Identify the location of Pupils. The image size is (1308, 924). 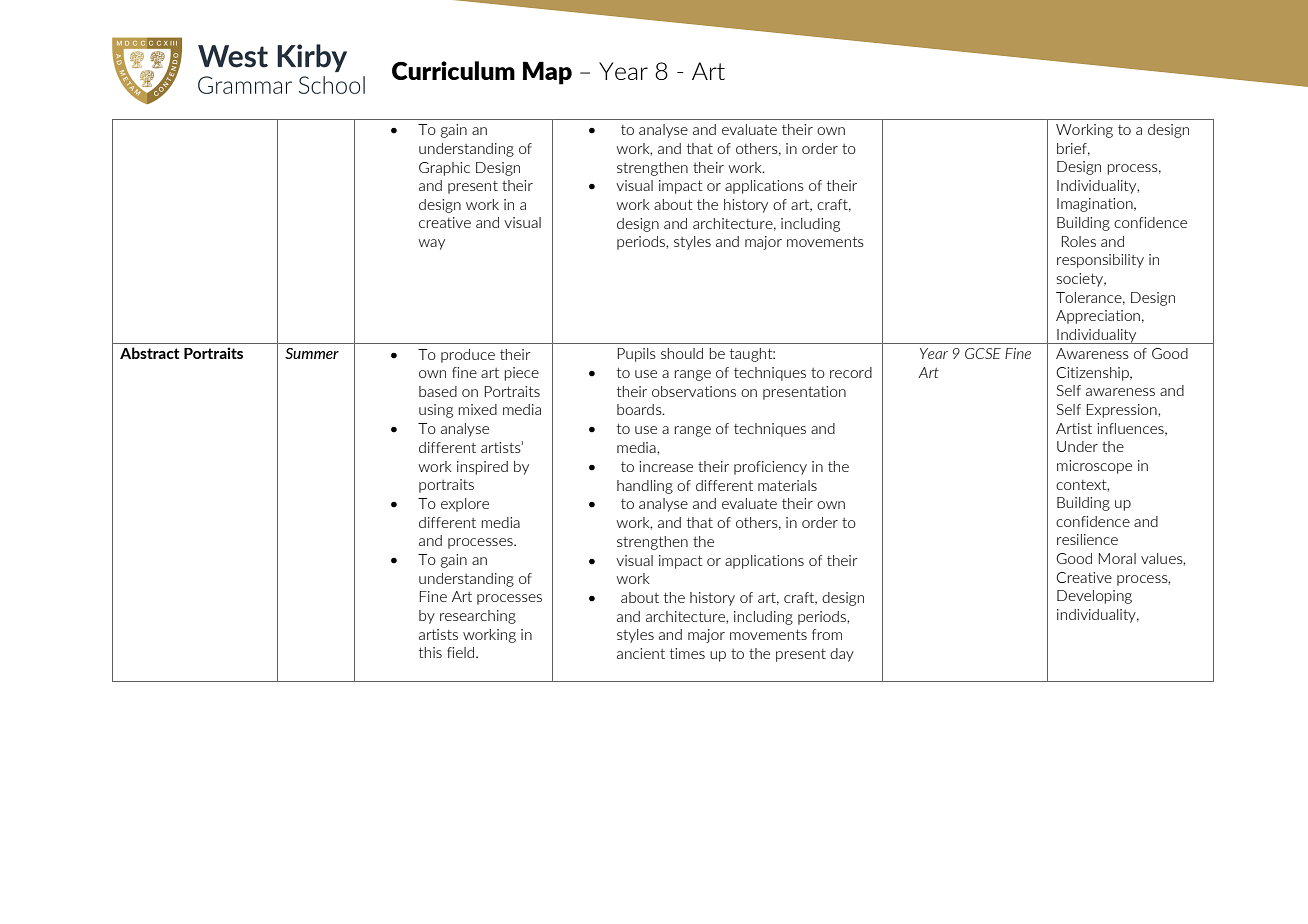
(637, 355).
